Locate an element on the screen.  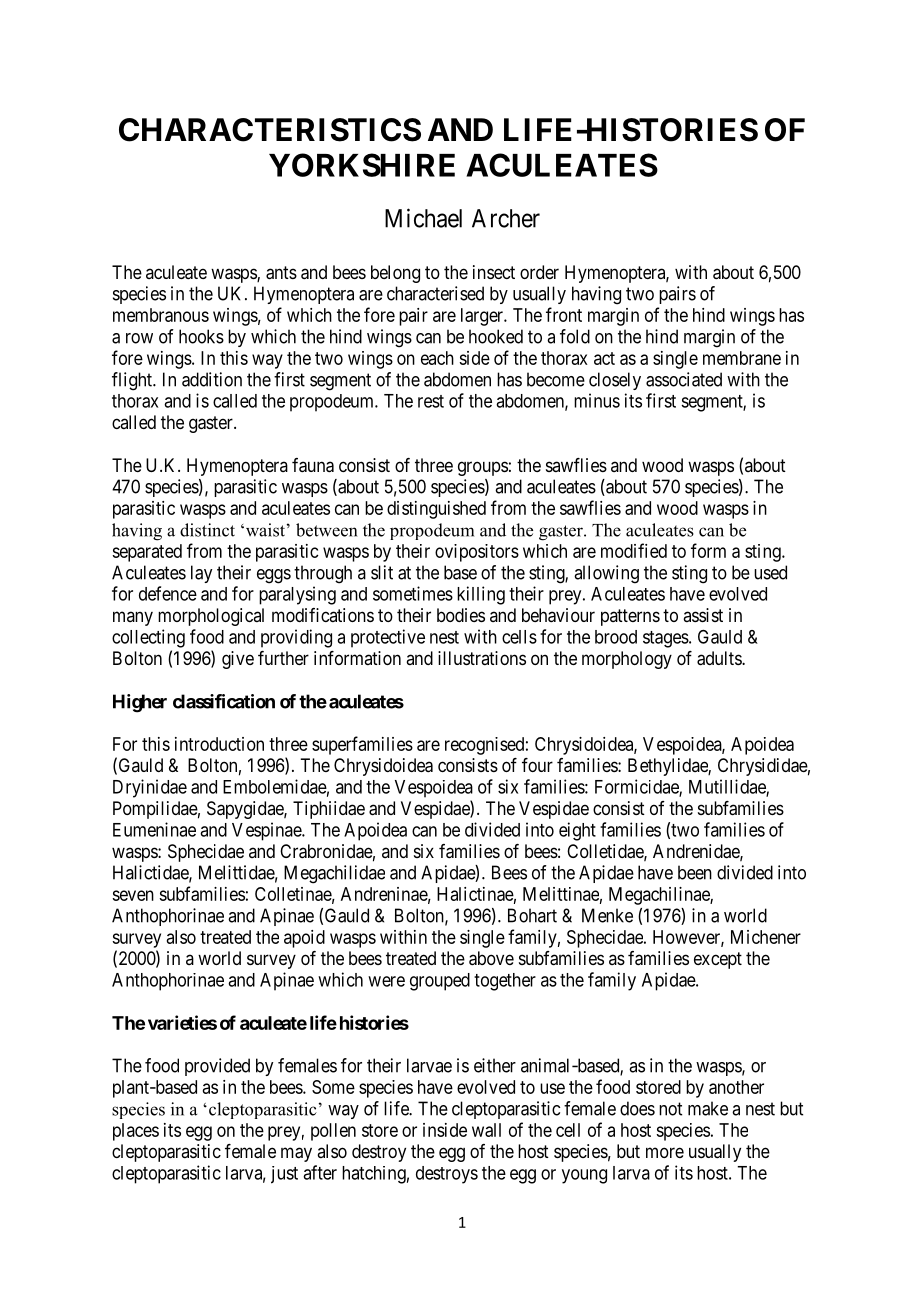
Michael is located at coordinates (423, 218).
